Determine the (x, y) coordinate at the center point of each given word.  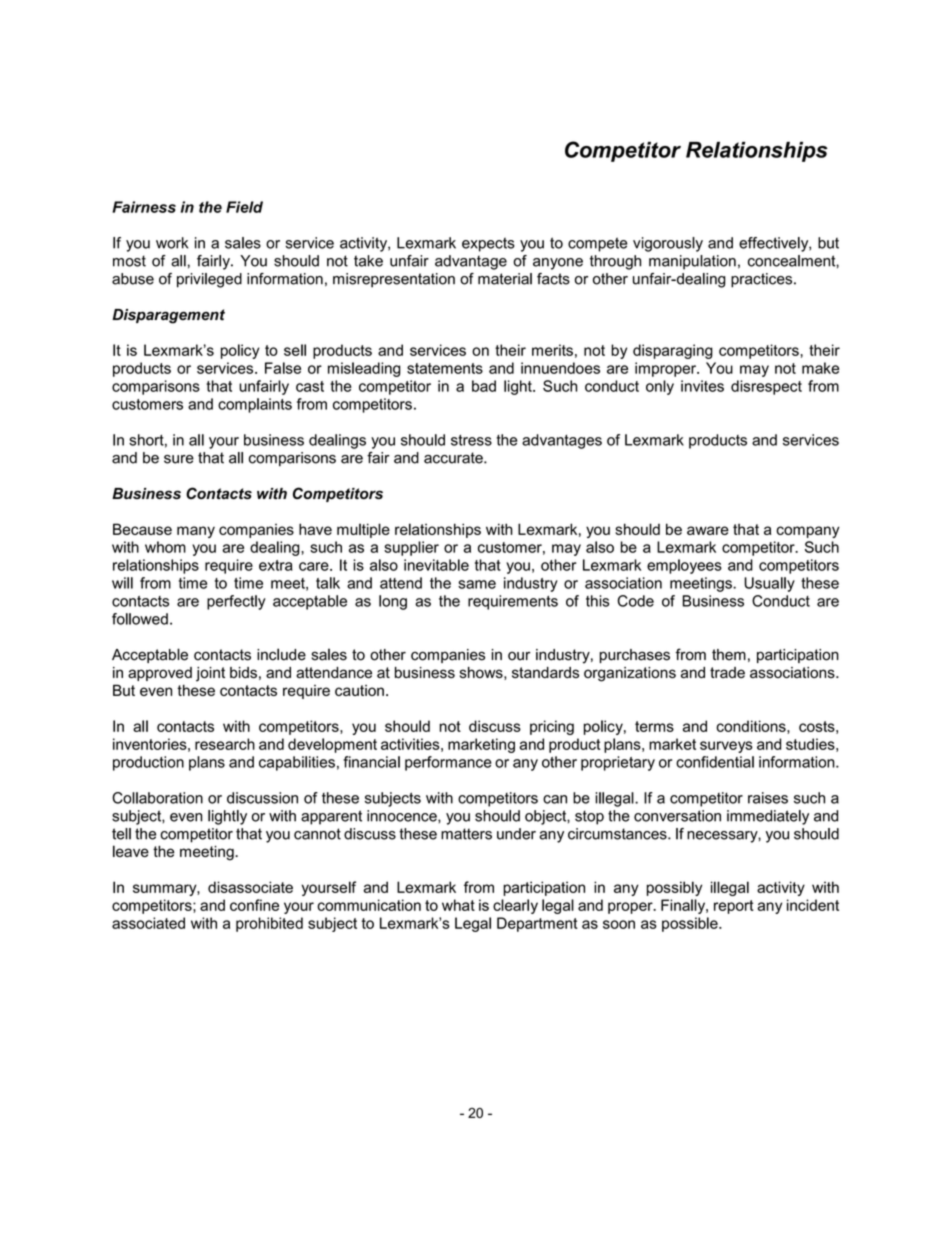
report (734, 907)
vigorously (668, 244)
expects (488, 244)
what (458, 905)
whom (165, 547)
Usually (769, 584)
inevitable (436, 565)
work (172, 243)
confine (254, 905)
